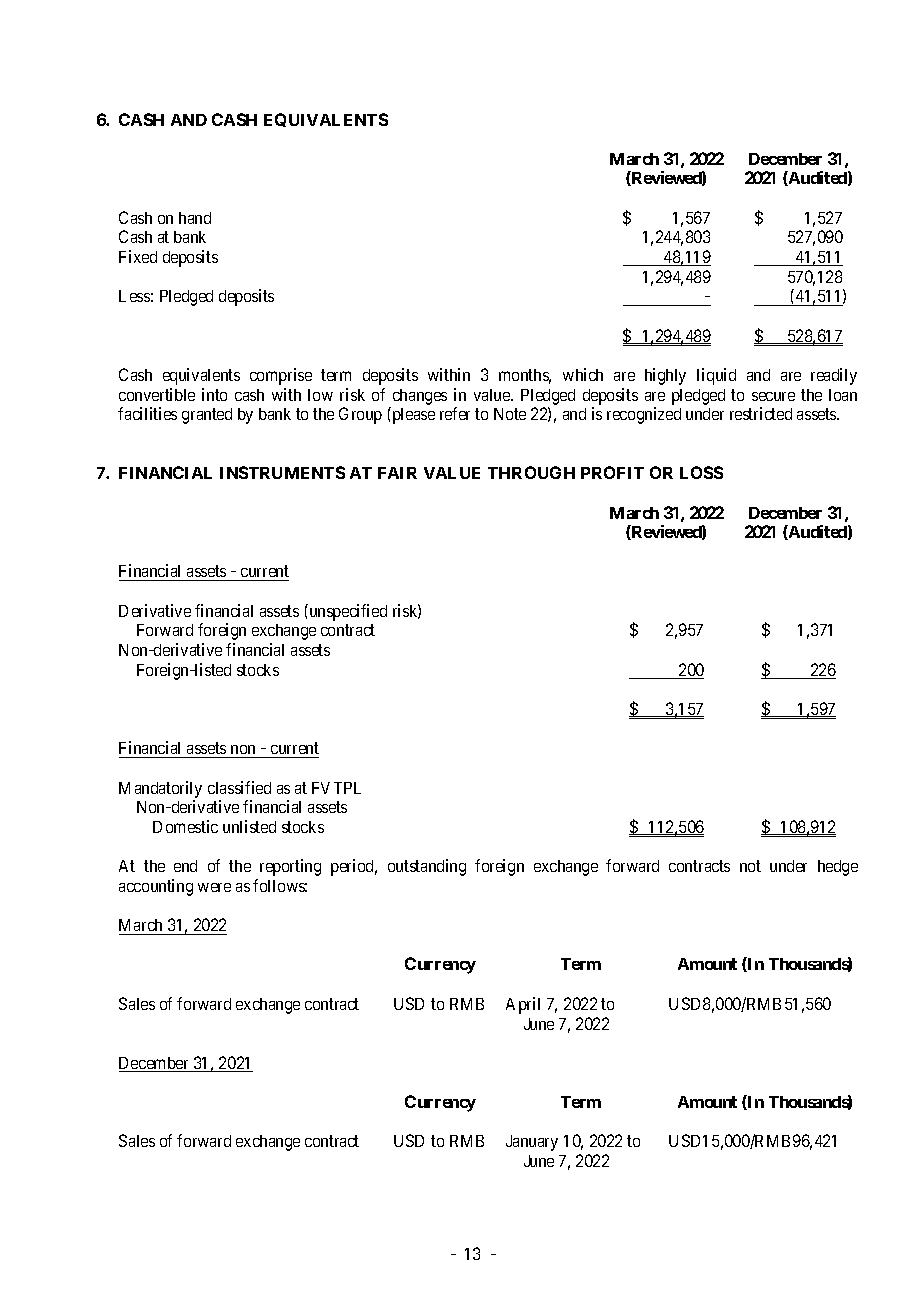 The height and width of the screenshot is (1308, 924). What do you see at coordinates (532, 1143) in the screenshot?
I see `January` at bounding box center [532, 1143].
